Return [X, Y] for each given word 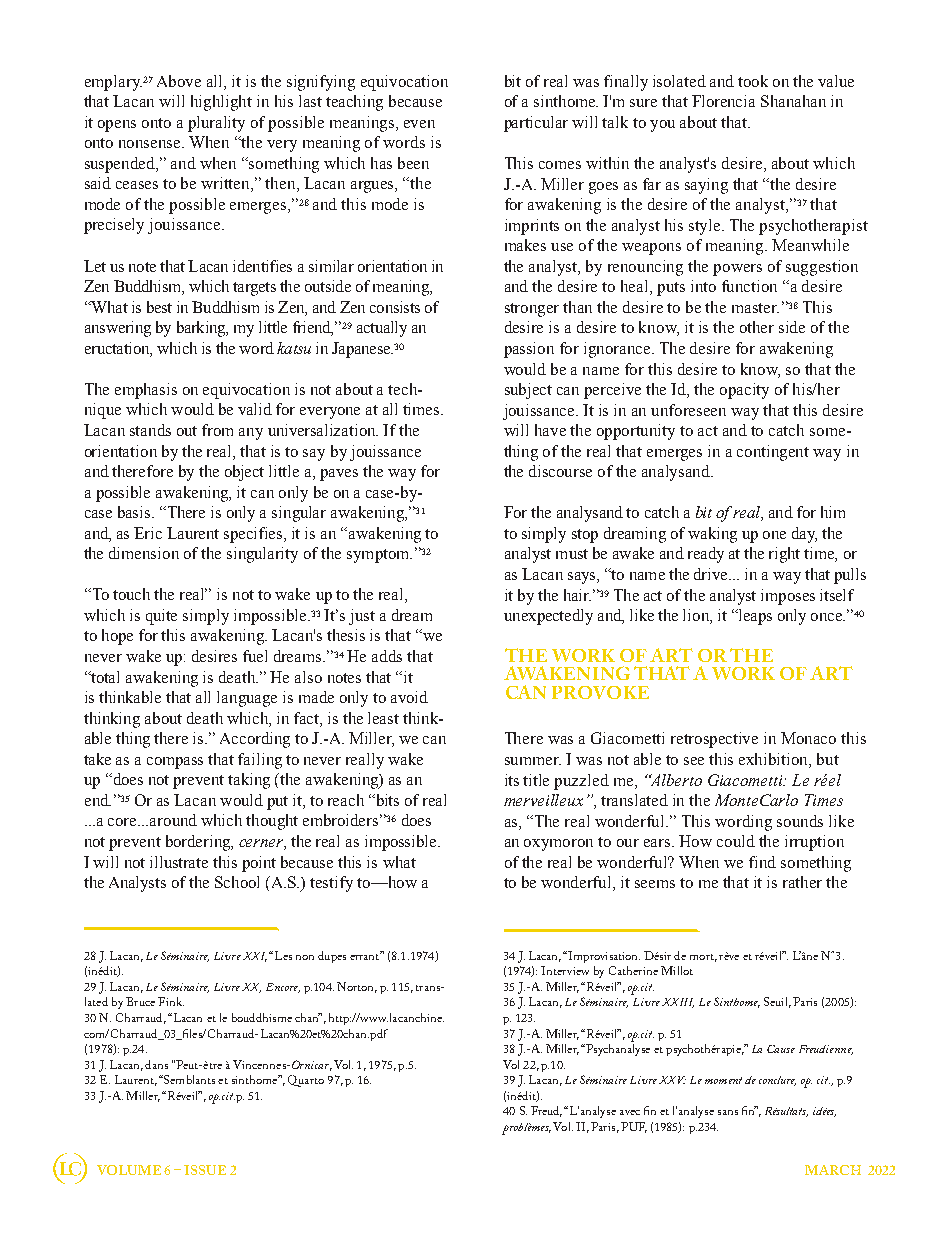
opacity [744, 391]
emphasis [146, 391]
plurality [216, 124]
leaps [754, 617]
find [762, 862]
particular [536, 124]
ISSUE [205, 1170]
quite [161, 617]
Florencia [723, 101]
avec [630, 1112]
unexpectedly [548, 617]
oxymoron [558, 845]
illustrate [179, 862]
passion [529, 350]
